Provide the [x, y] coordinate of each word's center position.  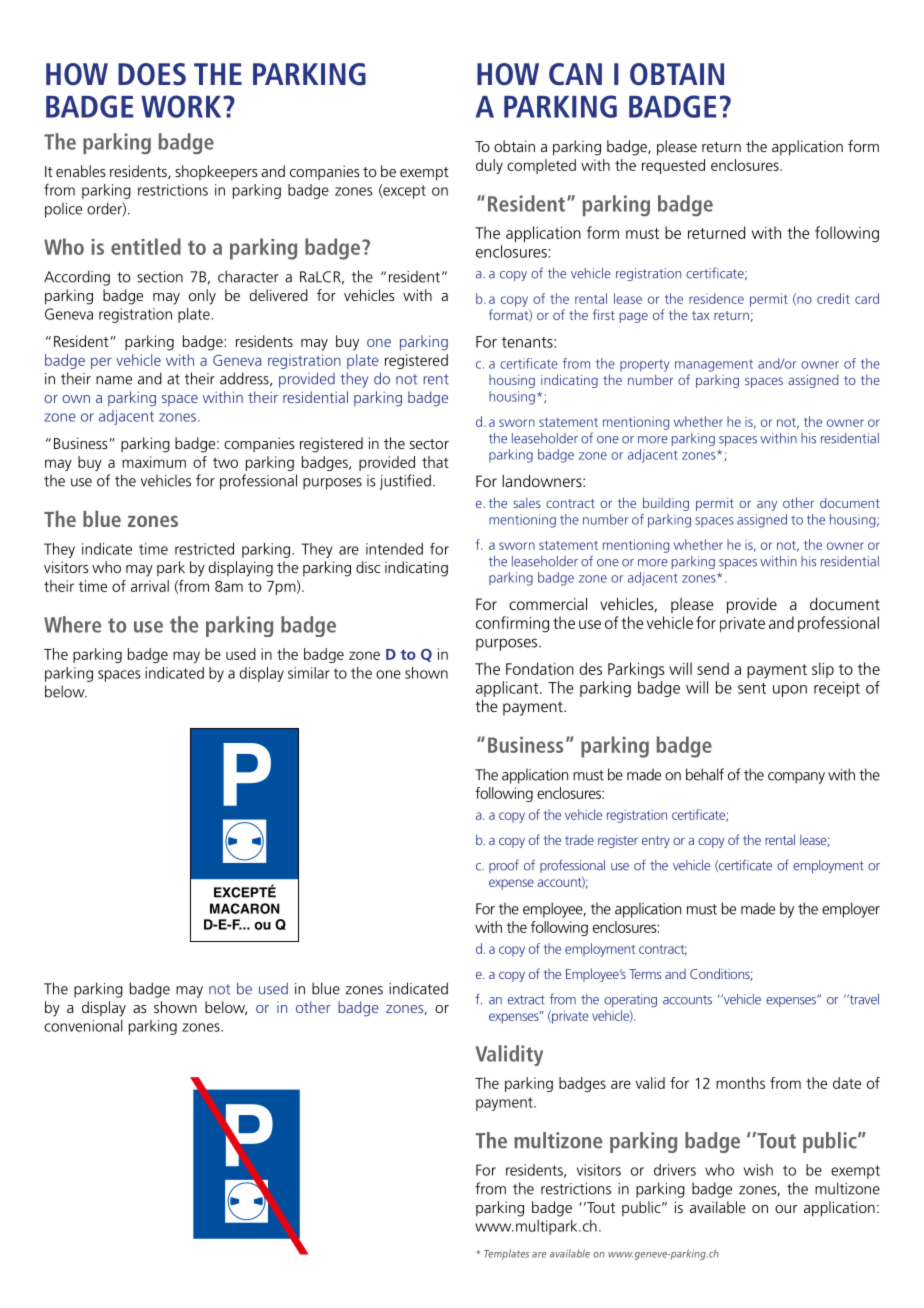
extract [526, 1000]
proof [504, 866]
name [114, 380]
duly [489, 166]
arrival [150, 586]
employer [851, 910]
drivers [675, 1170]
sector [429, 444]
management [714, 366]
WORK [182, 106]
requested [673, 166]
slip [823, 670]
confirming [512, 624]
